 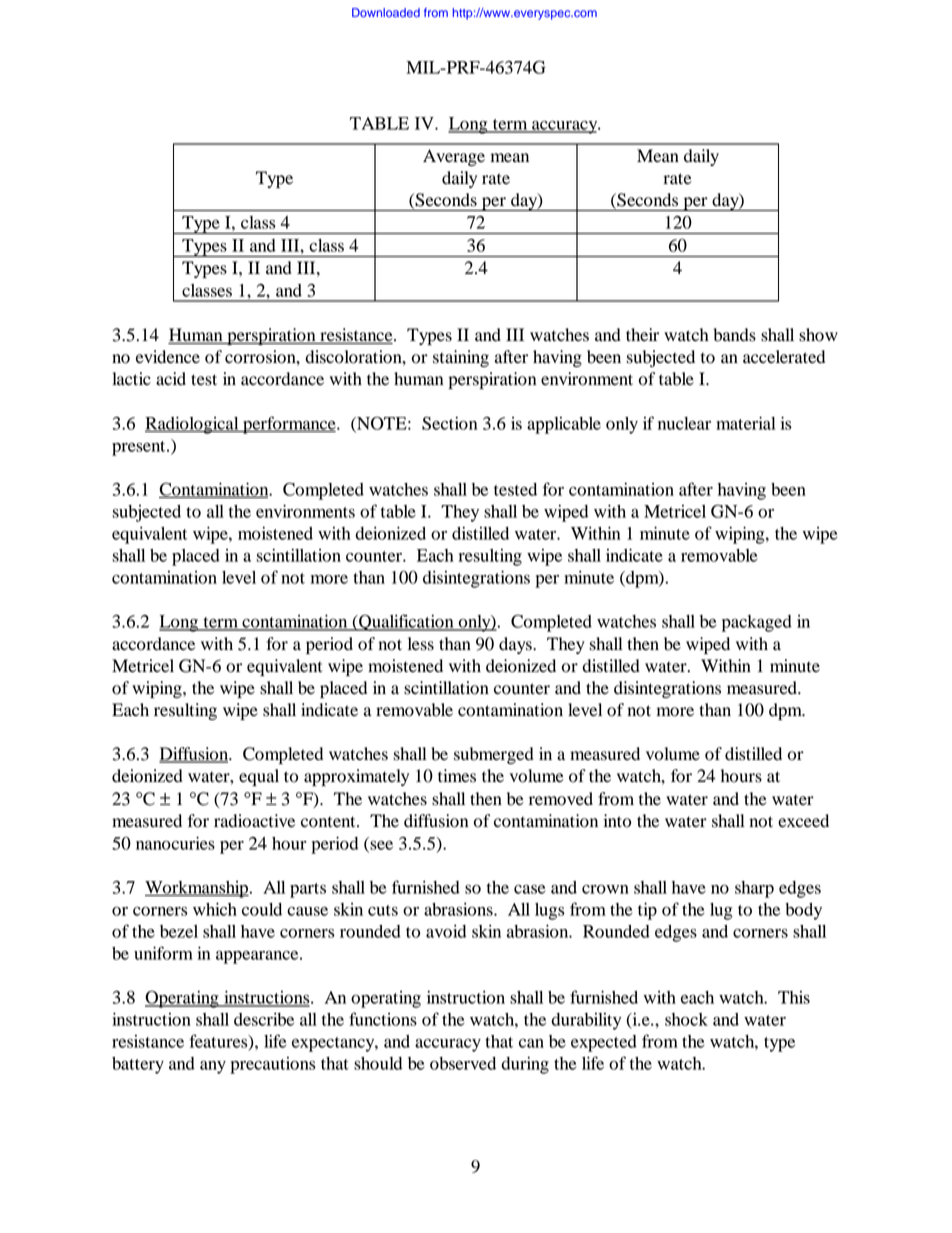 I want to click on evidence, so click(x=168, y=357).
